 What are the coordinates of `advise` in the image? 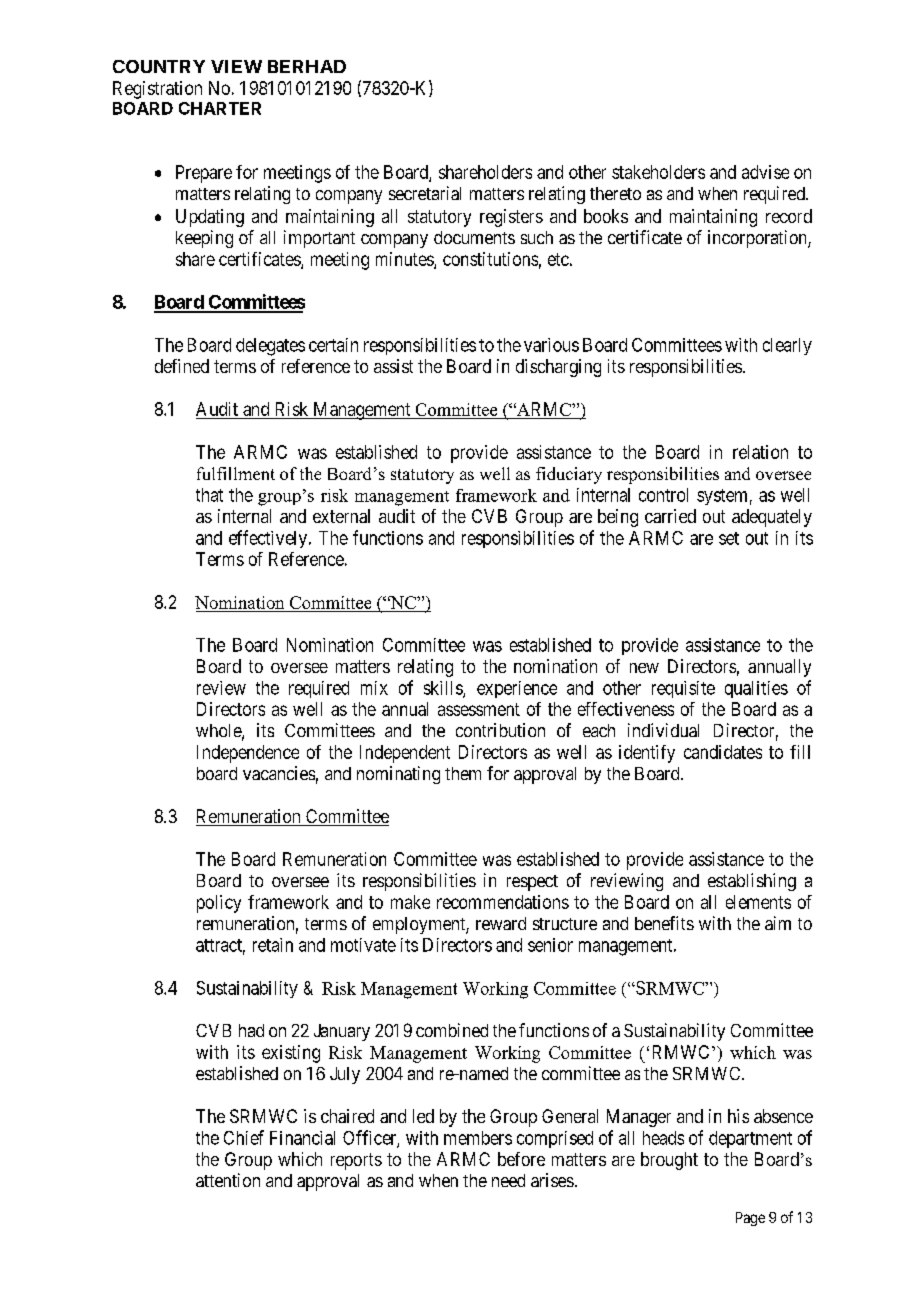 It's located at (765, 172).
